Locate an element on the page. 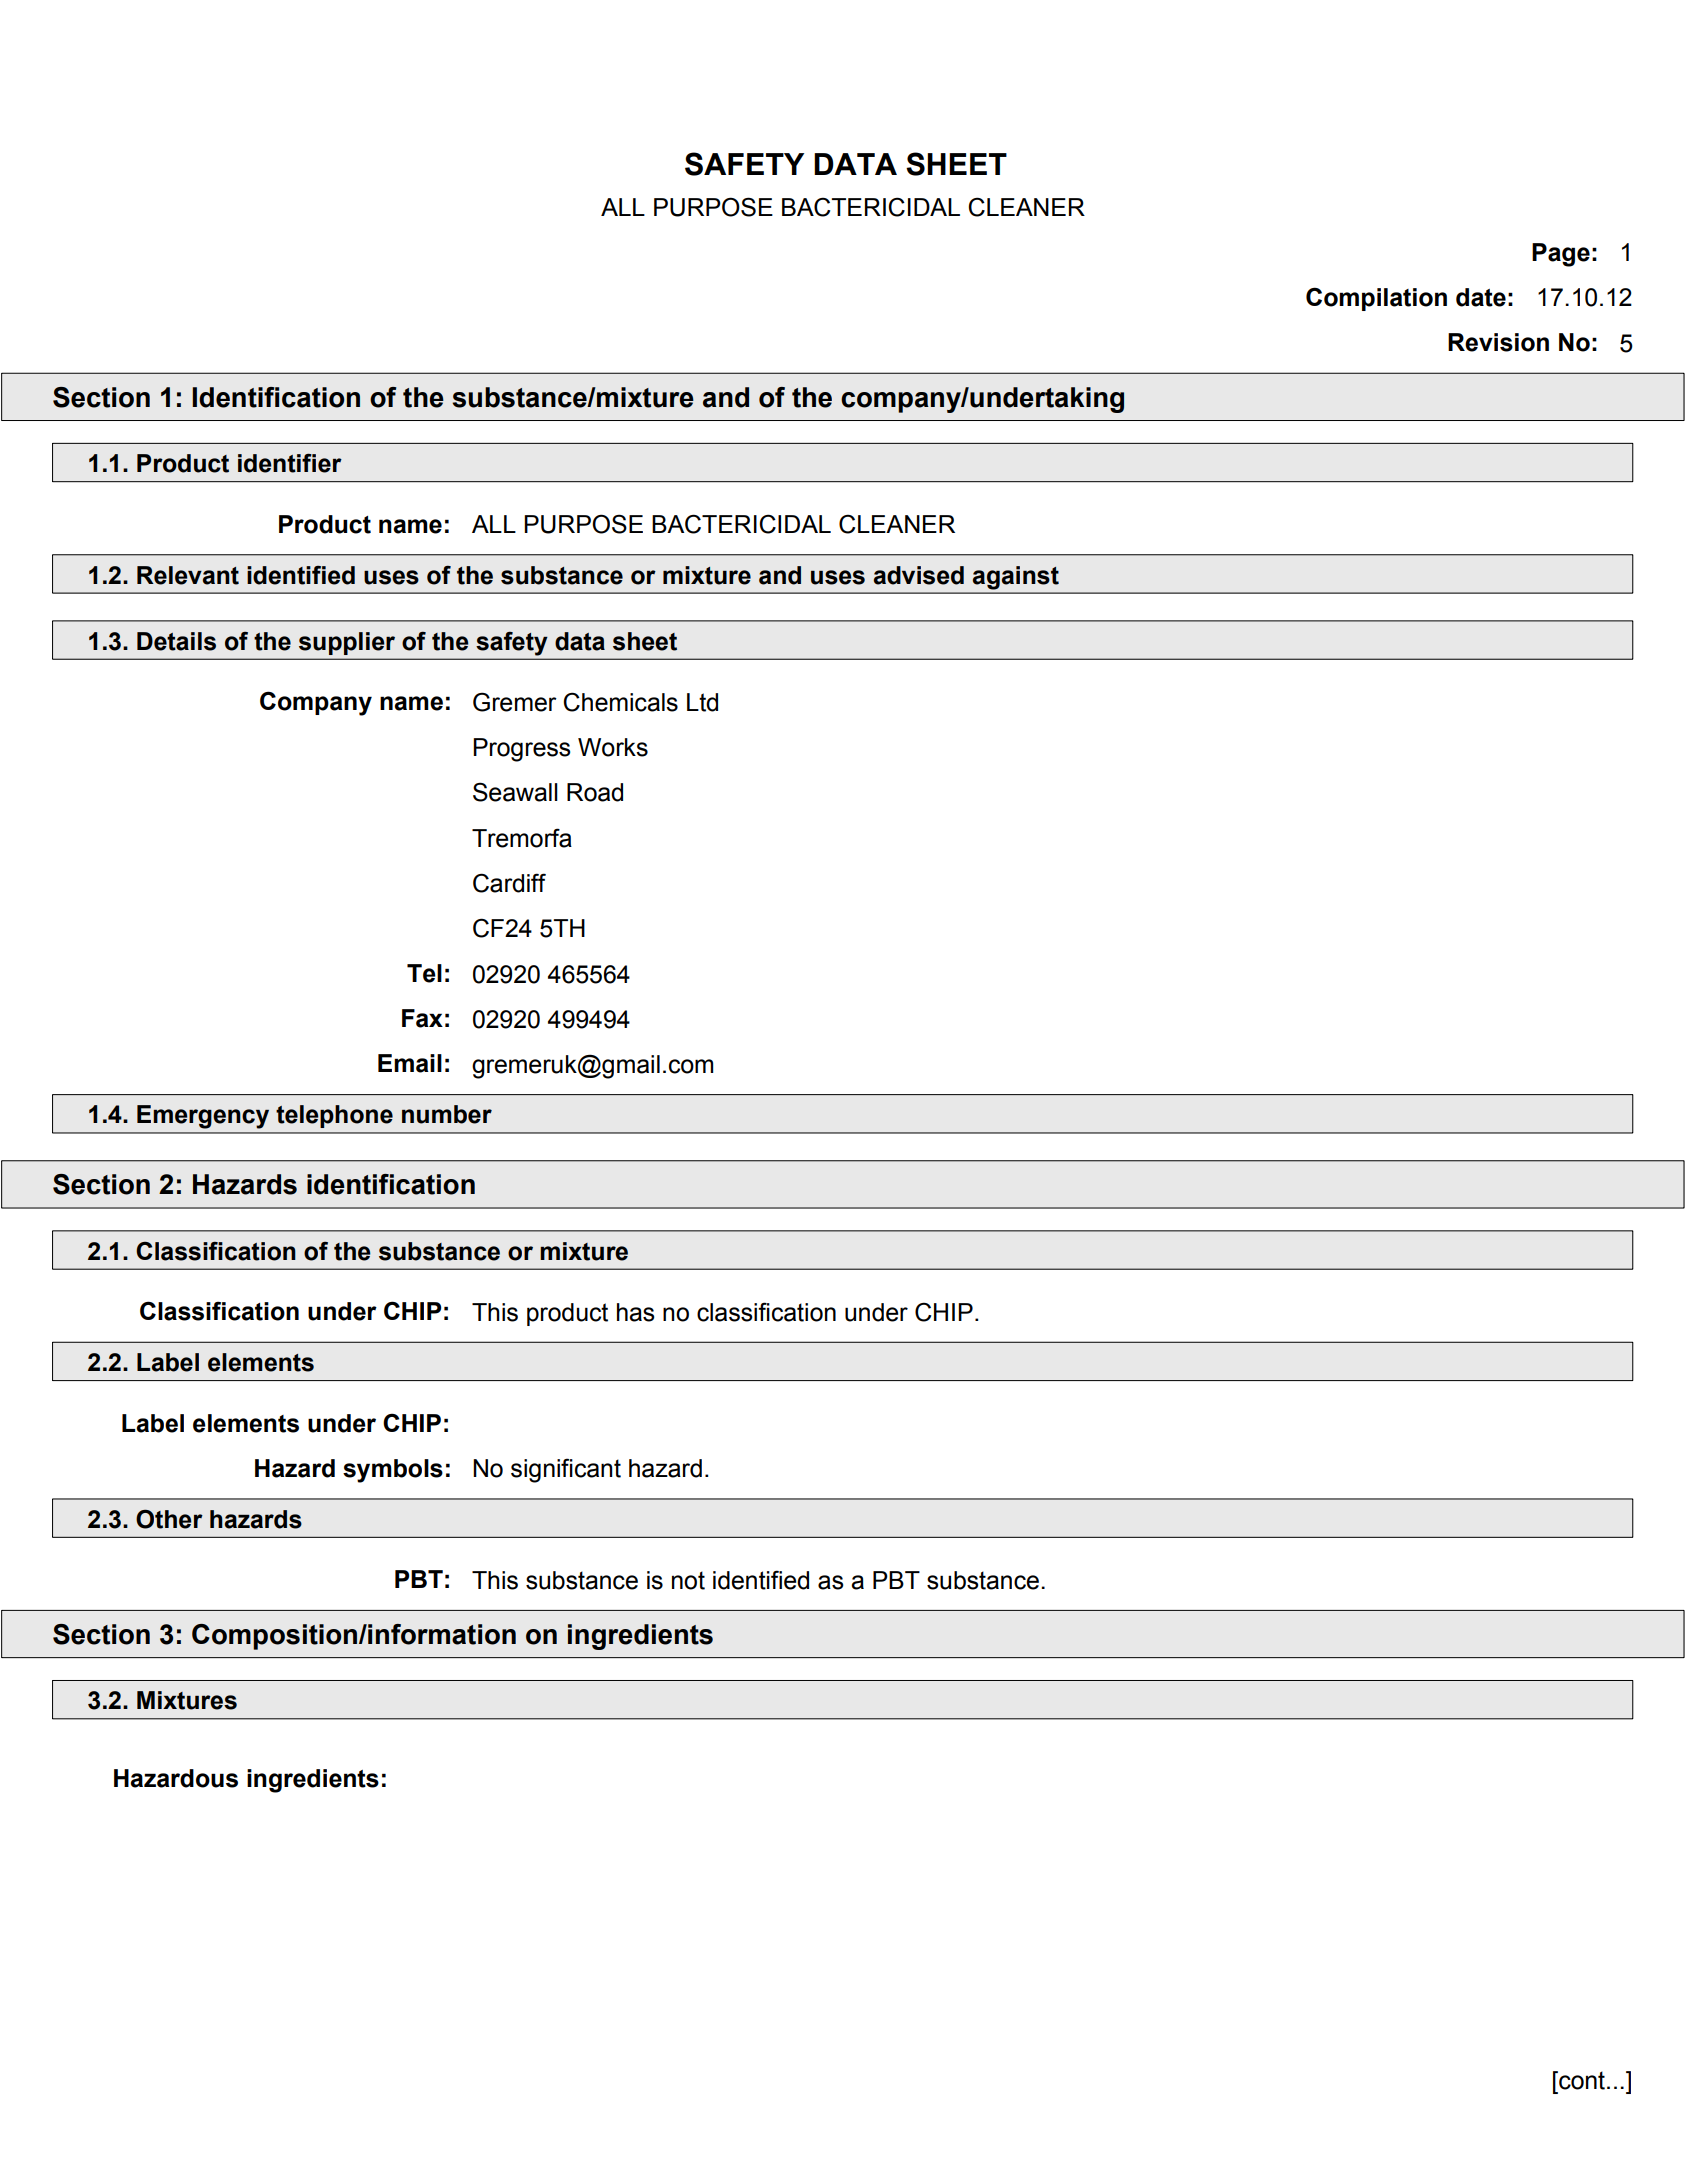 The image size is (1686, 2182). has is located at coordinates (635, 1312).
